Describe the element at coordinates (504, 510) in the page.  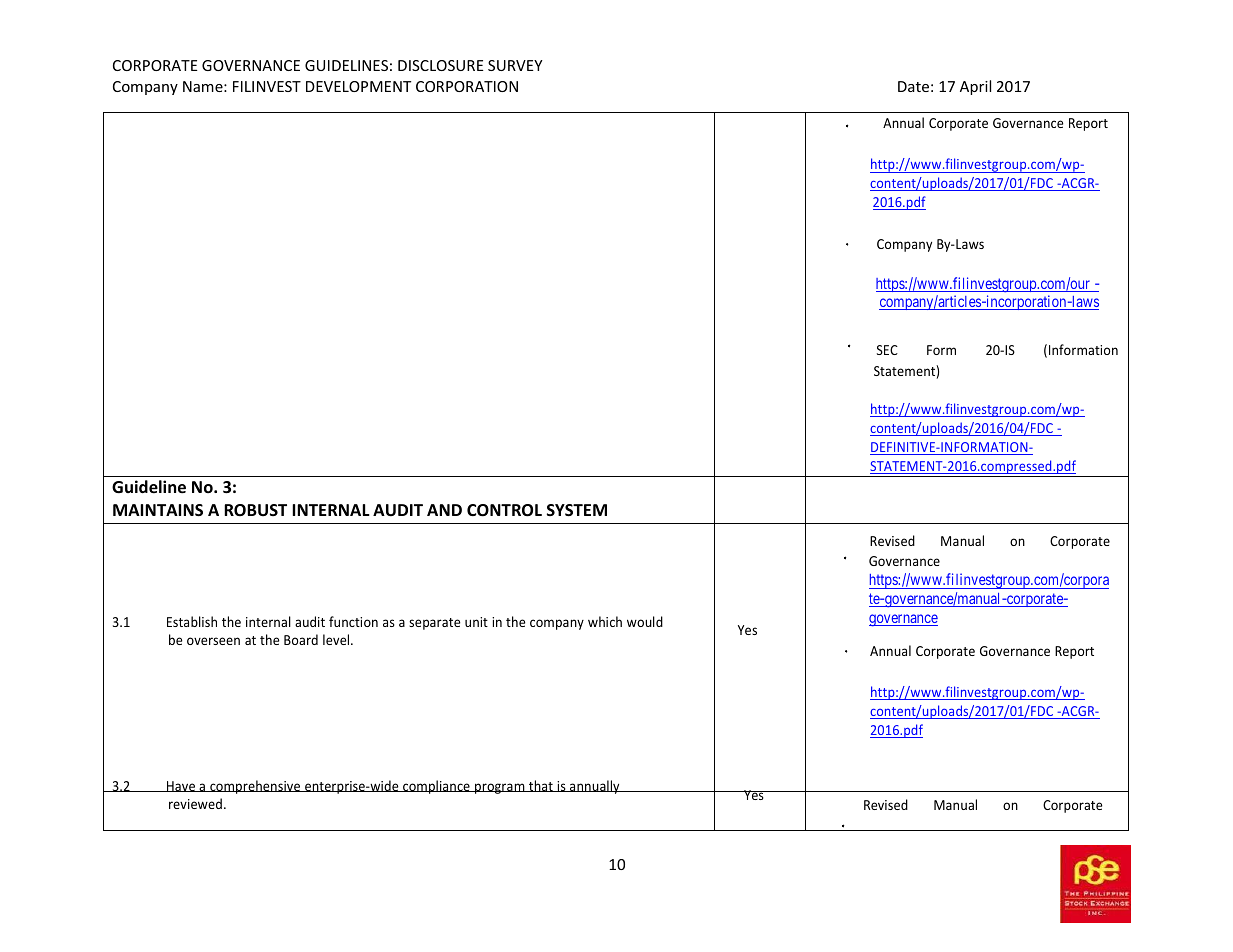
I see `CONTROL` at that location.
